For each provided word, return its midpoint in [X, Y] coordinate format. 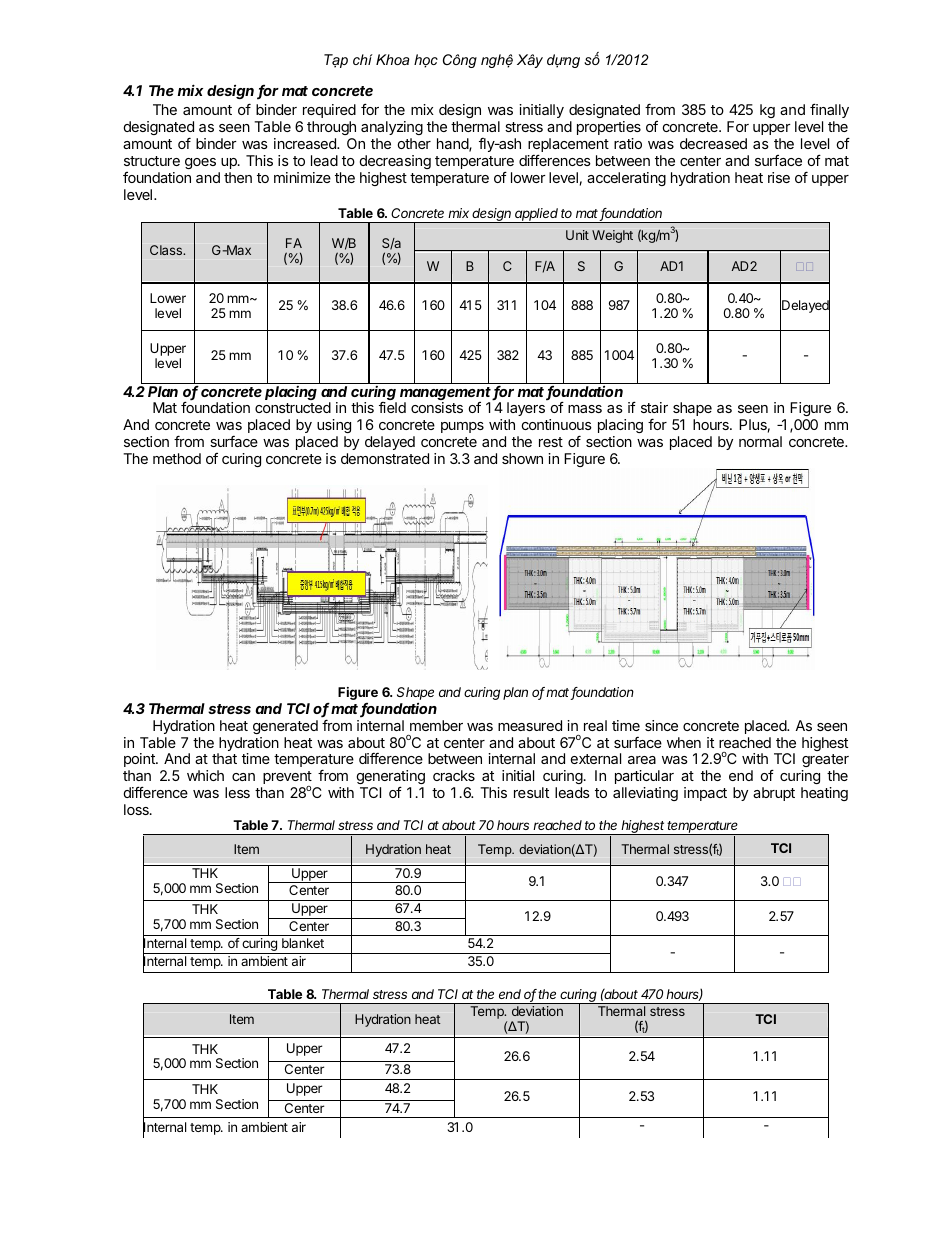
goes [200, 163]
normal [760, 441]
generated [285, 727]
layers [526, 411]
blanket [303, 943]
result [531, 792]
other [414, 143]
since [661, 725]
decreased [713, 143]
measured [530, 725]
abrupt [774, 794]
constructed [293, 407]
